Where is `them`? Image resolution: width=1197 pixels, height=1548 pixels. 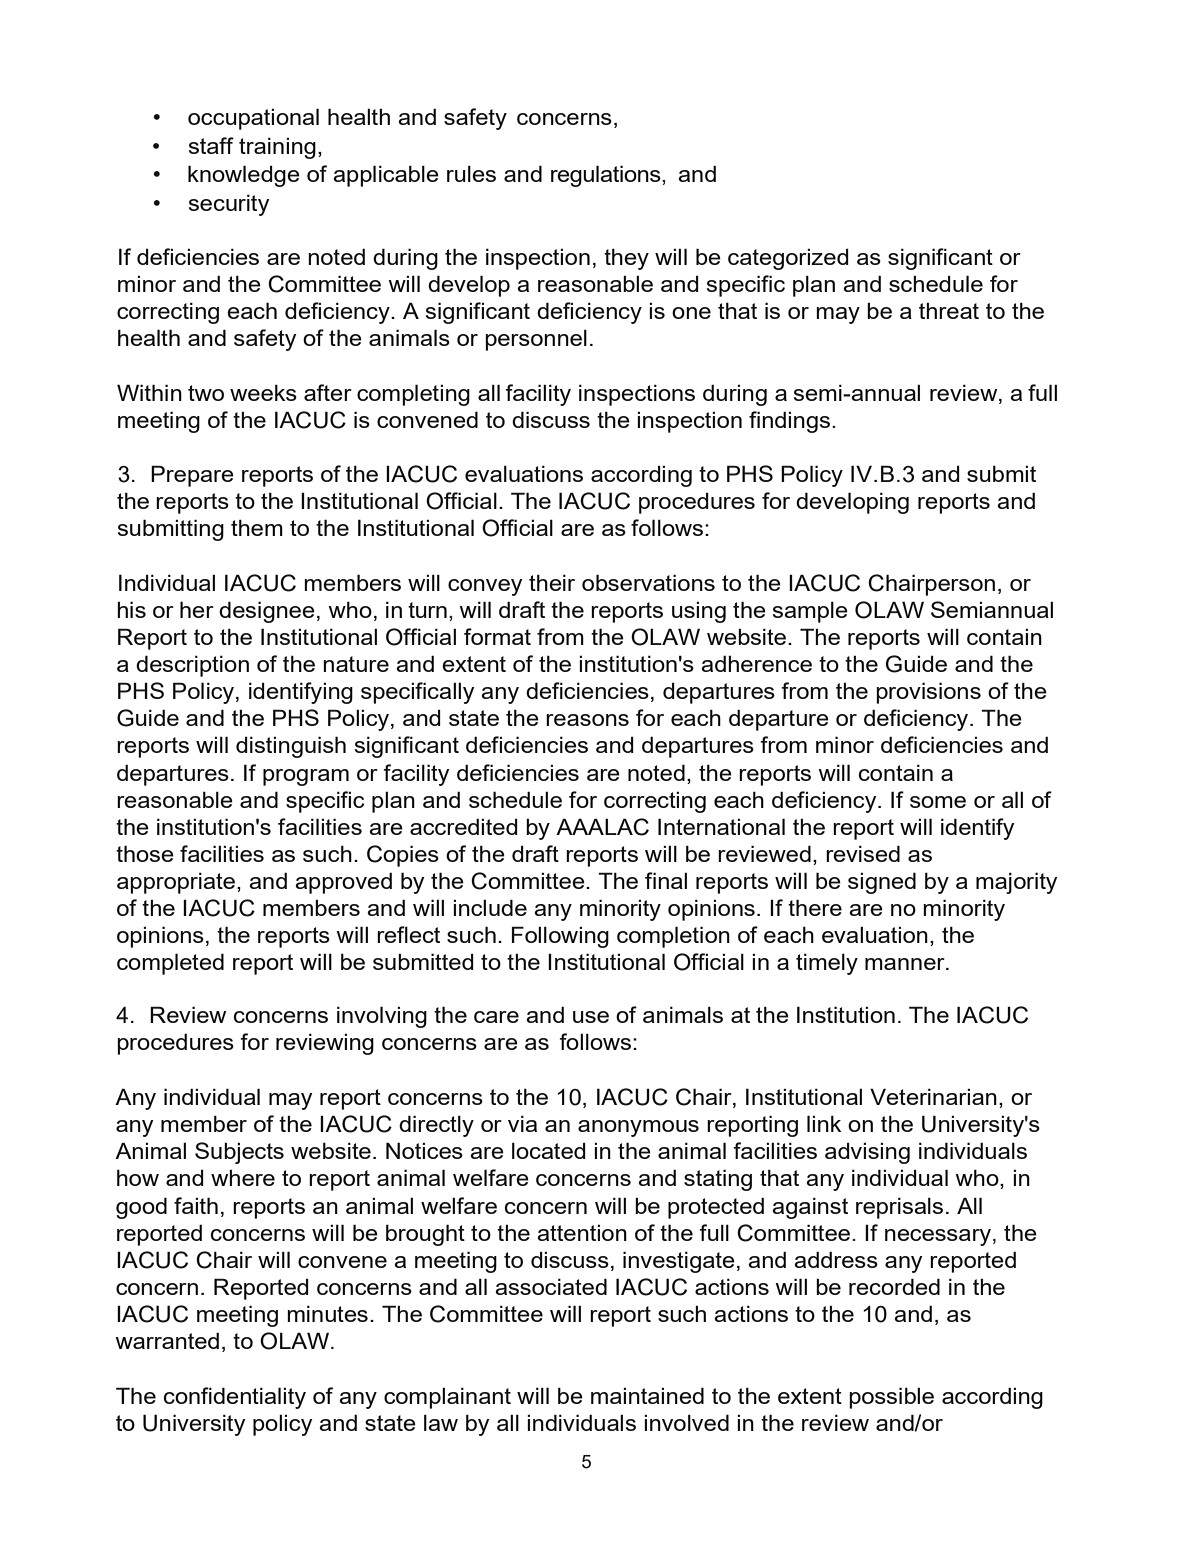 them is located at coordinates (257, 527).
